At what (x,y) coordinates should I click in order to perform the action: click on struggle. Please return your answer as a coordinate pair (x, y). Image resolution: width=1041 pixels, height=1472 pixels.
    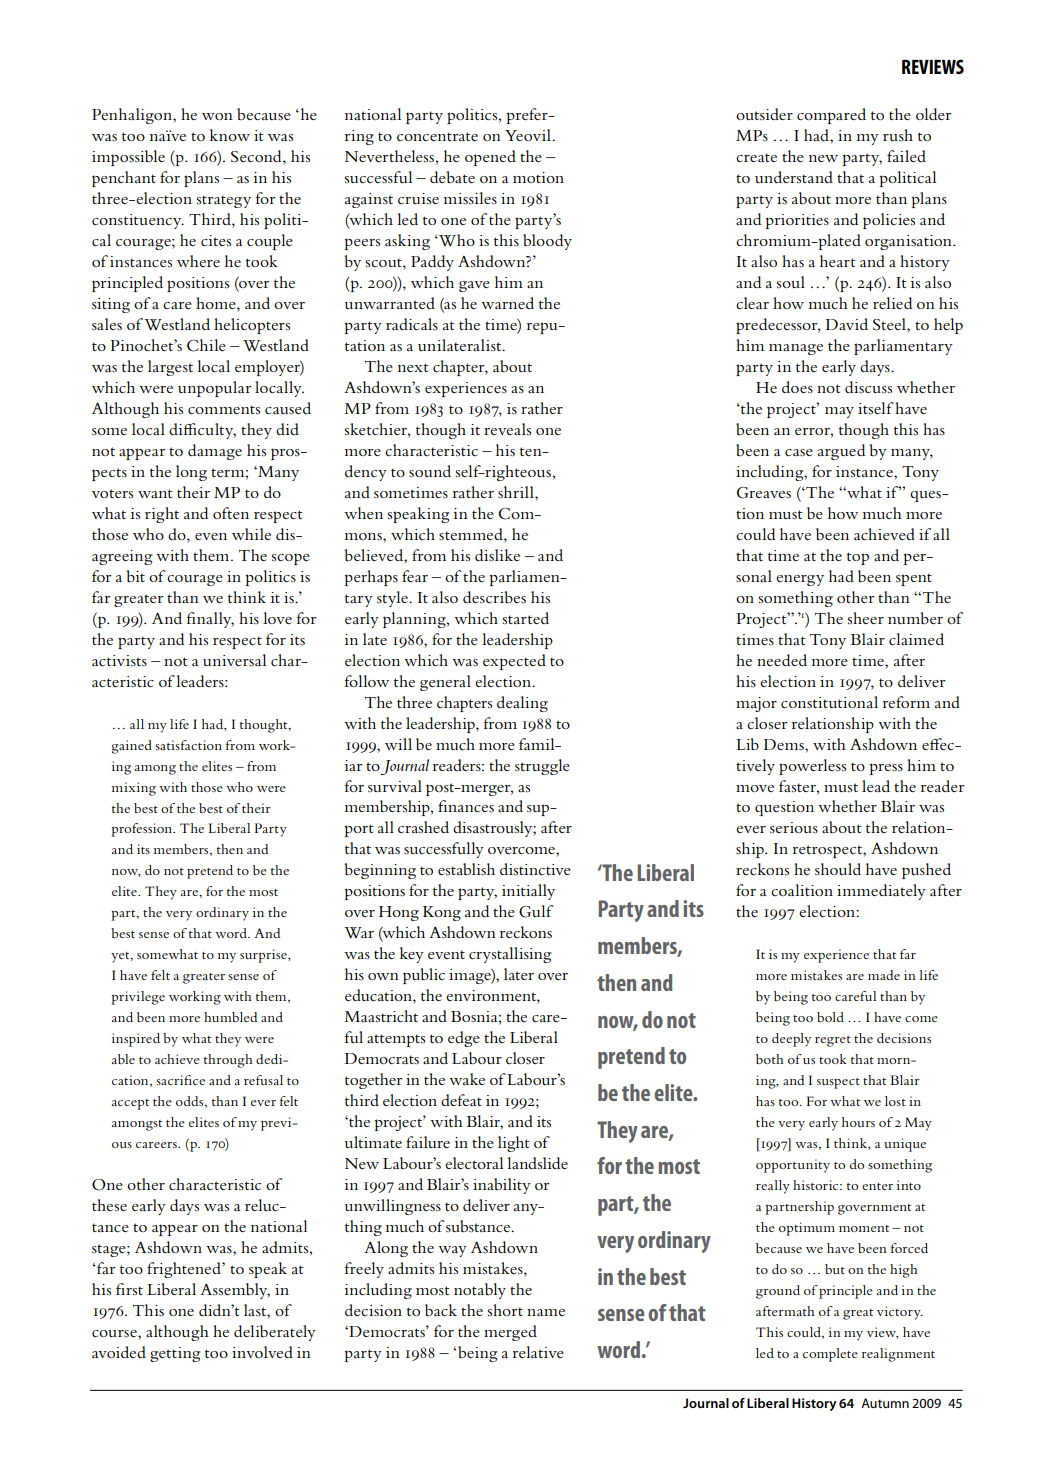
    Looking at the image, I should click on (542, 767).
